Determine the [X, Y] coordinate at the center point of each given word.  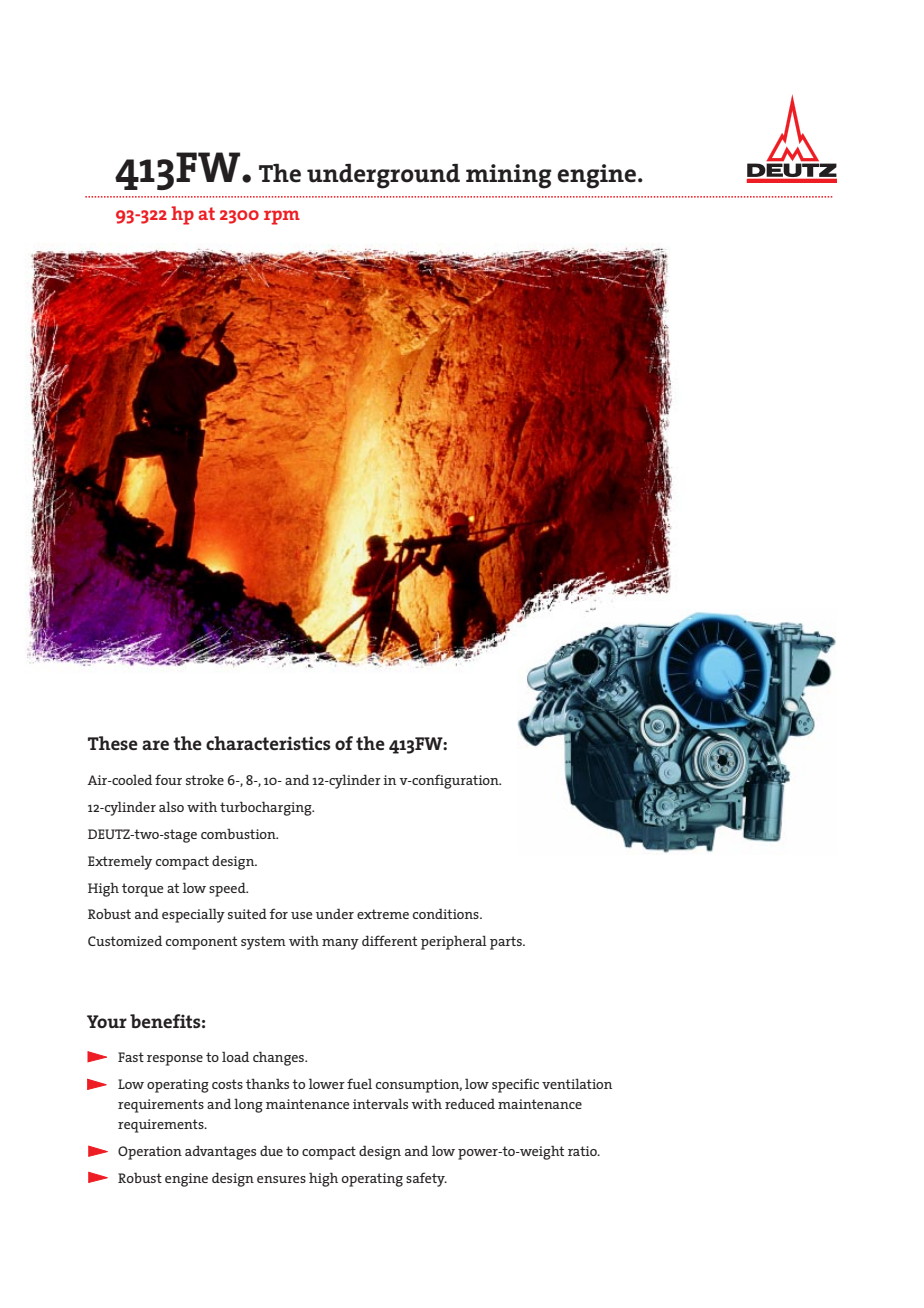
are [155, 745]
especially [193, 915]
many [340, 944]
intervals [380, 1103]
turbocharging [267, 808]
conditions [447, 913]
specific [515, 1085]
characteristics [268, 743]
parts [507, 943]
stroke [205, 779]
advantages [220, 1153]
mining [508, 176]
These [113, 743]
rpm [282, 217]
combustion [239, 834]
